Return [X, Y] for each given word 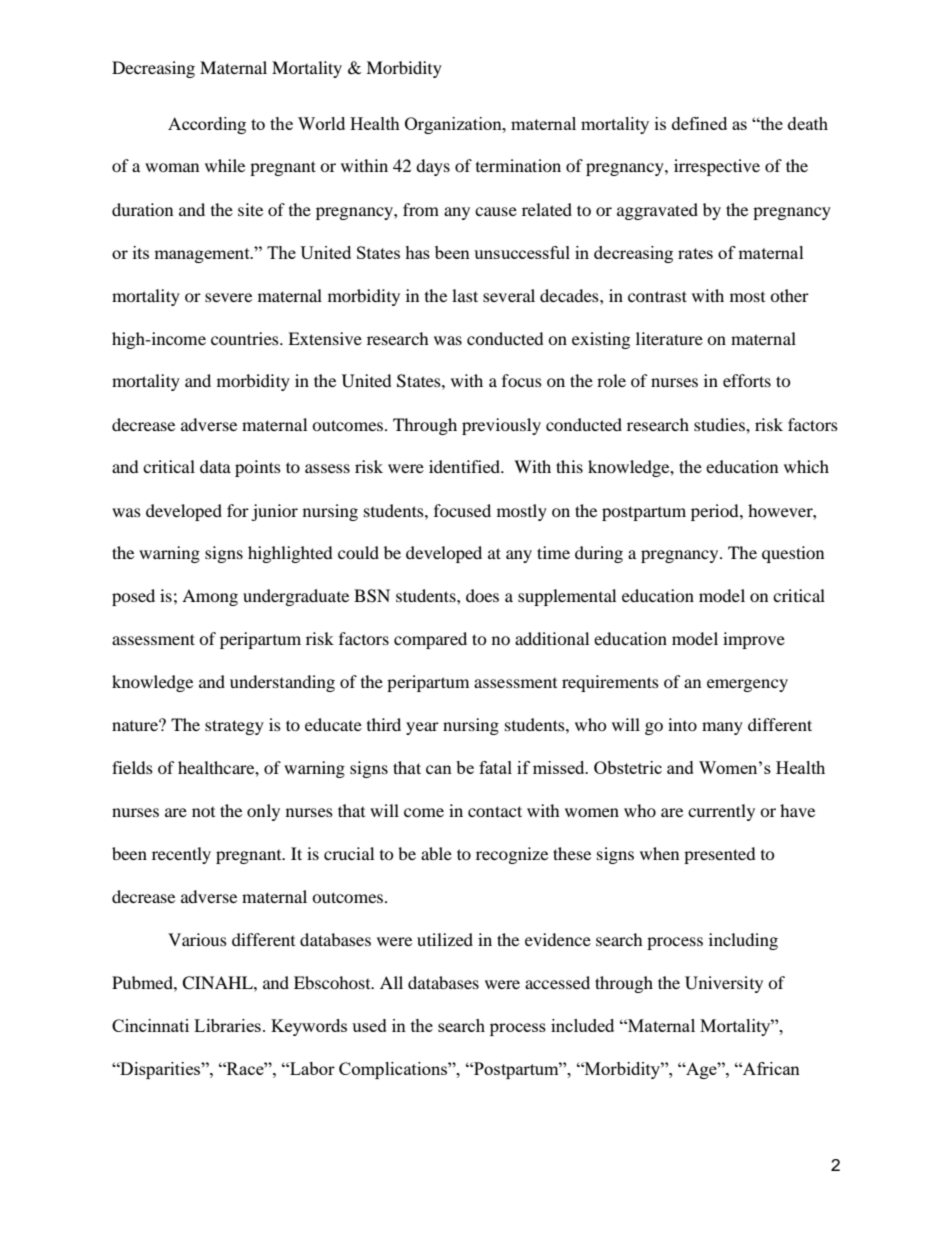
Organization [454, 125]
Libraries [227, 1025]
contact [495, 811]
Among [210, 597]
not [203, 812]
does [482, 595]
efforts [747, 380]
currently [721, 812]
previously [501, 426]
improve [754, 640]
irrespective [717, 167]
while [225, 165]
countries [246, 338]
